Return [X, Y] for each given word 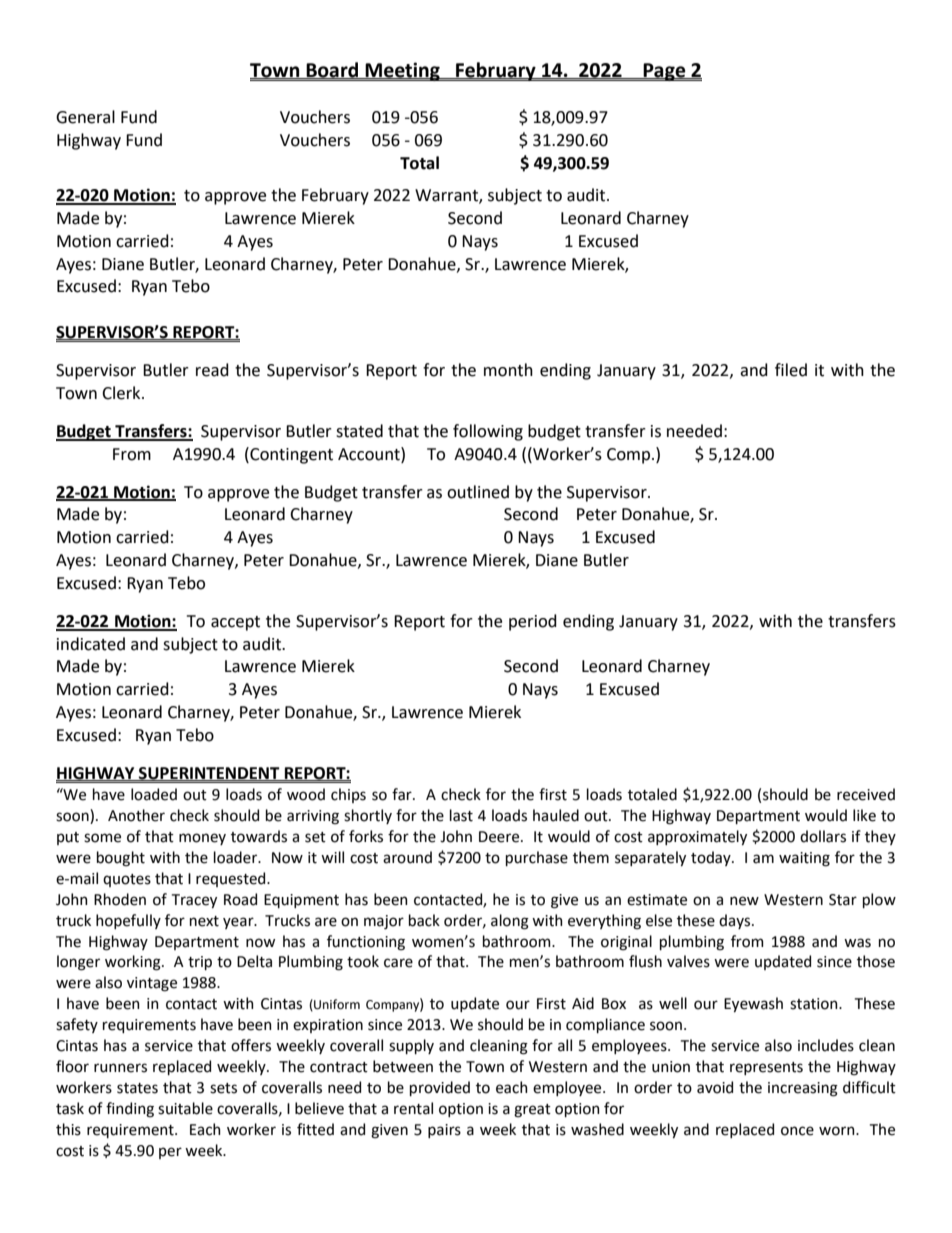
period [533, 622]
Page [664, 72]
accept [235, 623]
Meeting [402, 71]
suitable [185, 1108]
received [866, 794]
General [85, 117]
